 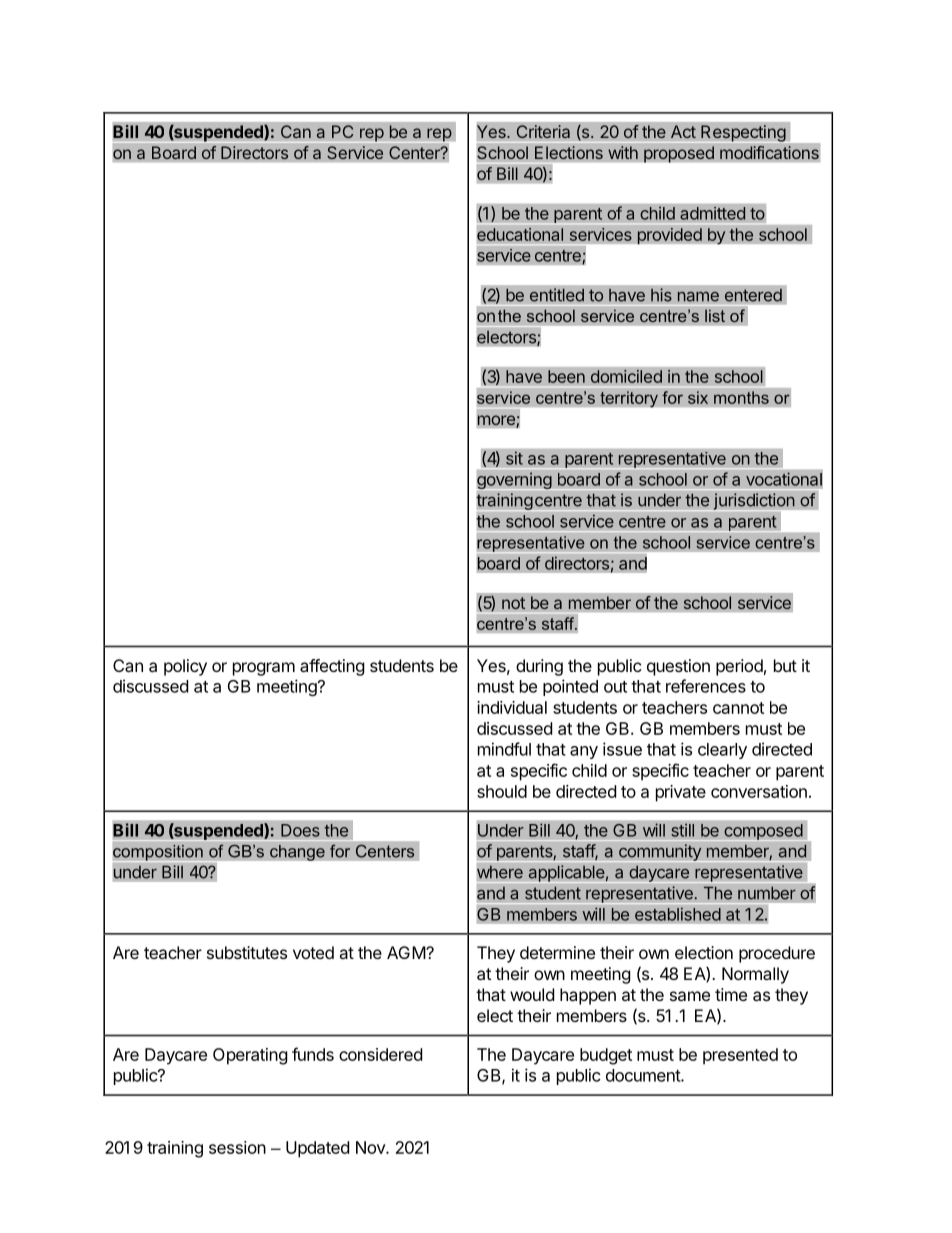 What do you see at coordinates (543, 132) in the screenshot?
I see `Criteria` at bounding box center [543, 132].
